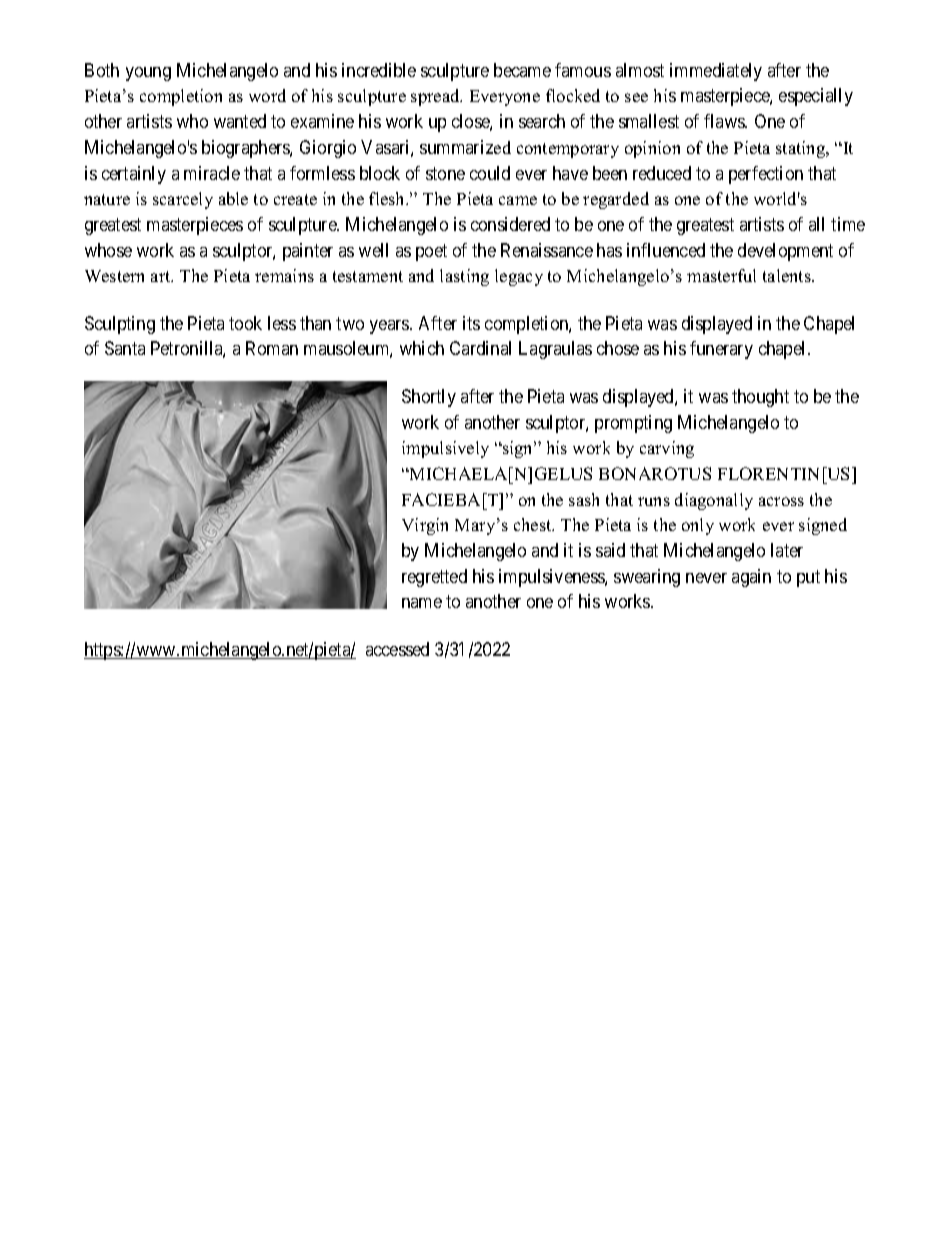  What do you see at coordinates (716, 72) in the page?
I see `immediately` at bounding box center [716, 72].
